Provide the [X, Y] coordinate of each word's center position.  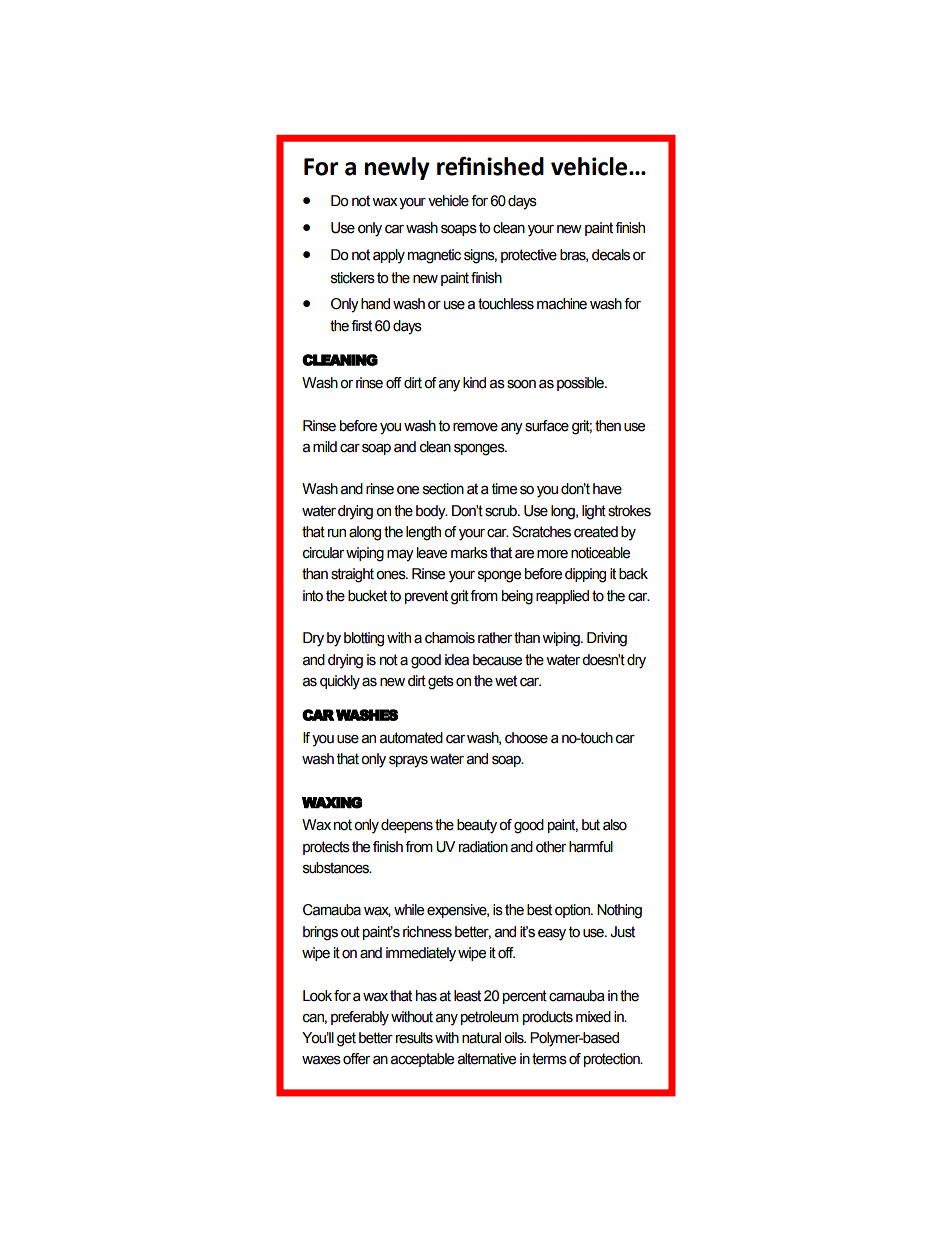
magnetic [434, 256]
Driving [607, 639]
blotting [364, 639]
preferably [360, 1018]
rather [495, 638]
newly [397, 168]
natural [481, 1038]
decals [611, 255]
